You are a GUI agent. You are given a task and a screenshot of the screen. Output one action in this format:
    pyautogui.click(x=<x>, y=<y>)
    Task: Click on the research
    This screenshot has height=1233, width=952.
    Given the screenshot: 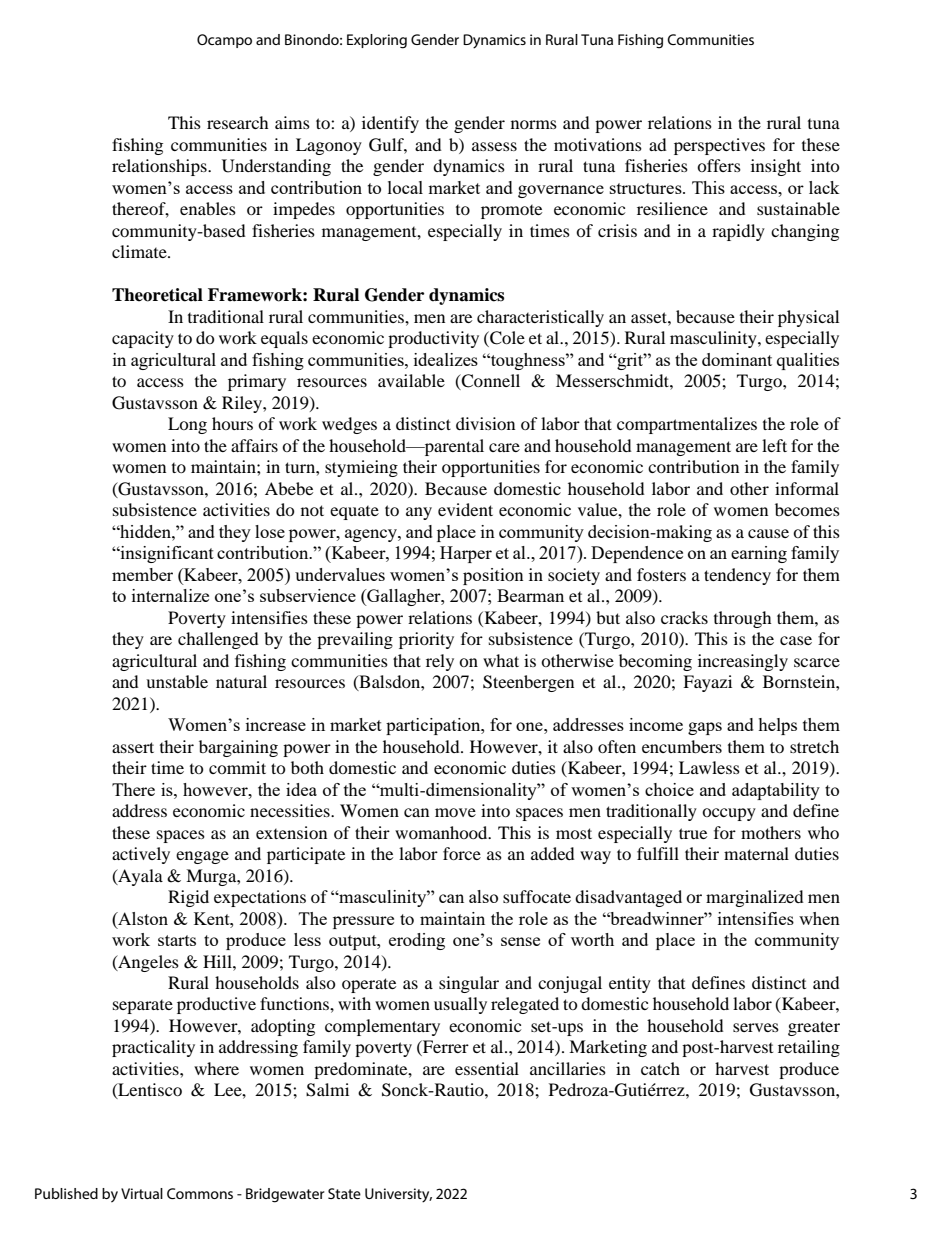 What is the action you would take?
    pyautogui.click(x=238, y=122)
